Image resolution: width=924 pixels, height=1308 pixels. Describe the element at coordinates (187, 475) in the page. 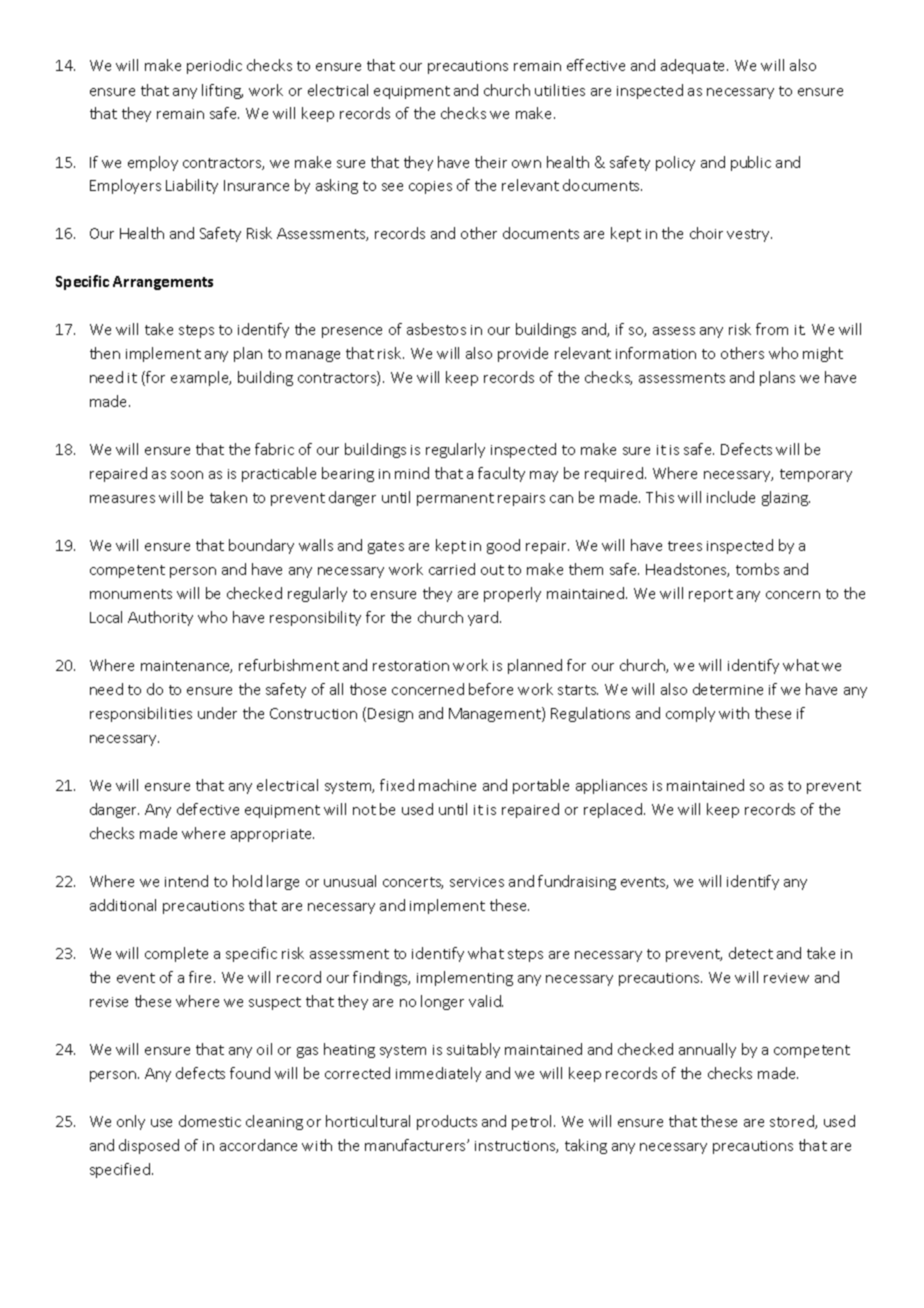

I see `soon` at that location.
